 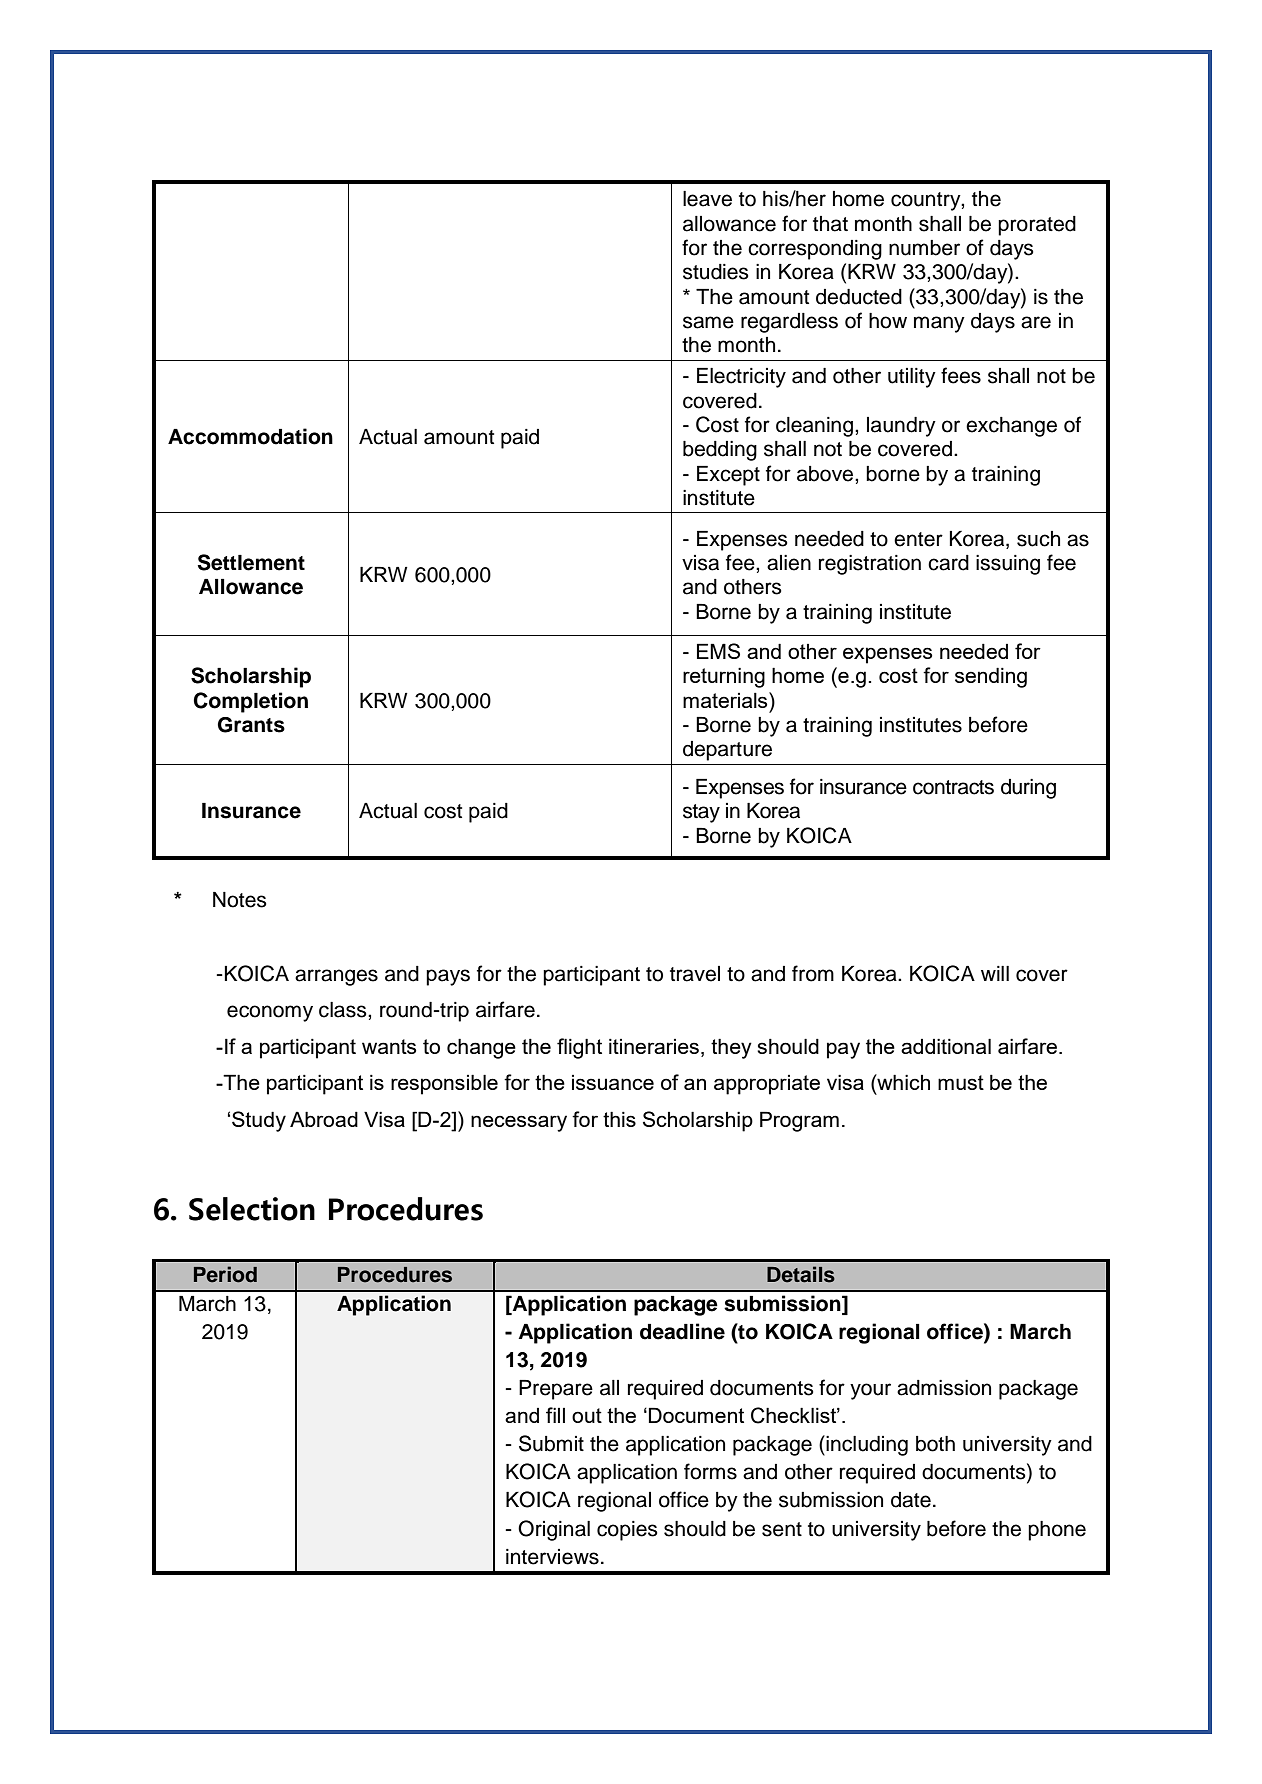 I want to click on stay, so click(x=701, y=813).
